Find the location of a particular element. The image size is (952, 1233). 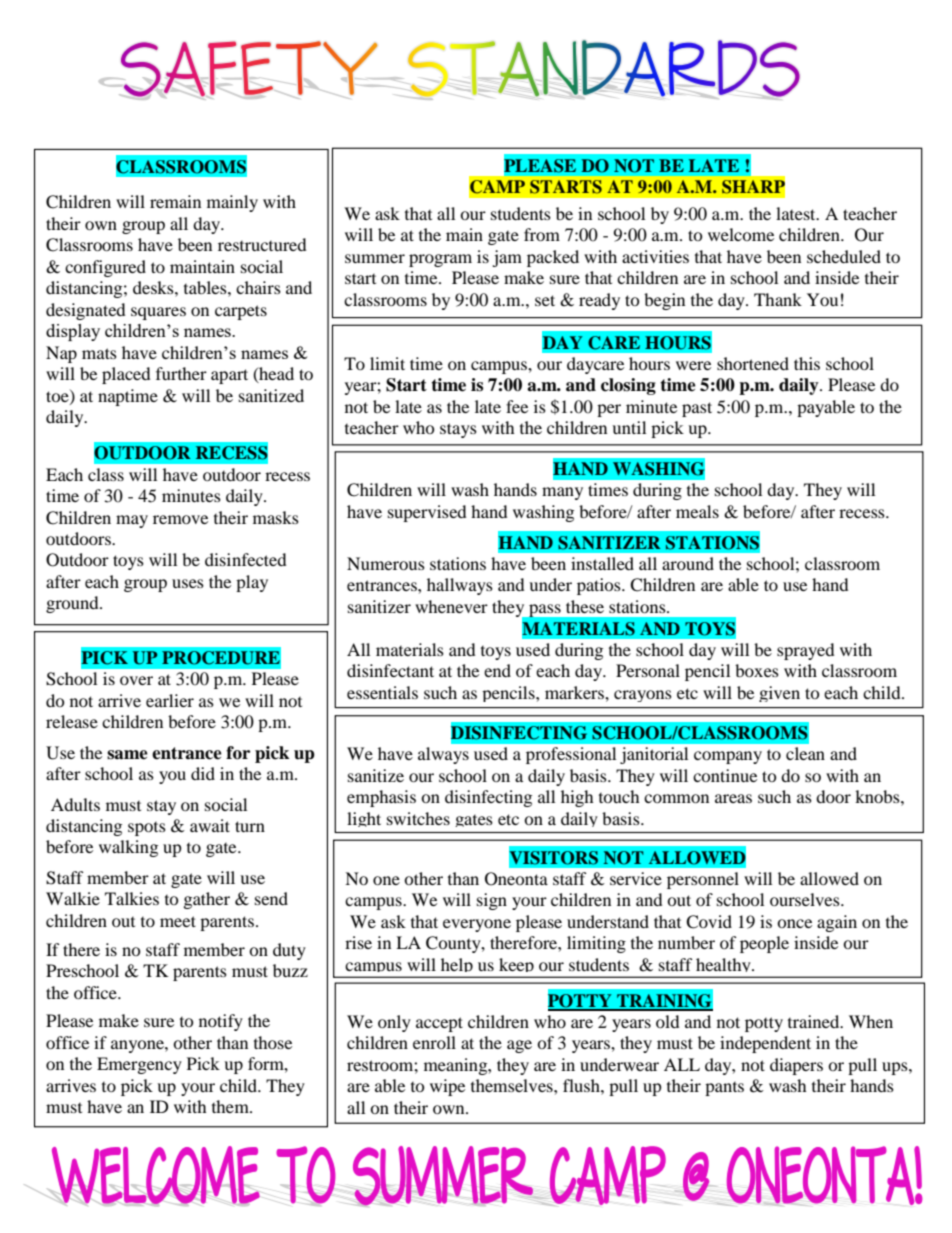

personnel is located at coordinates (703, 880).
